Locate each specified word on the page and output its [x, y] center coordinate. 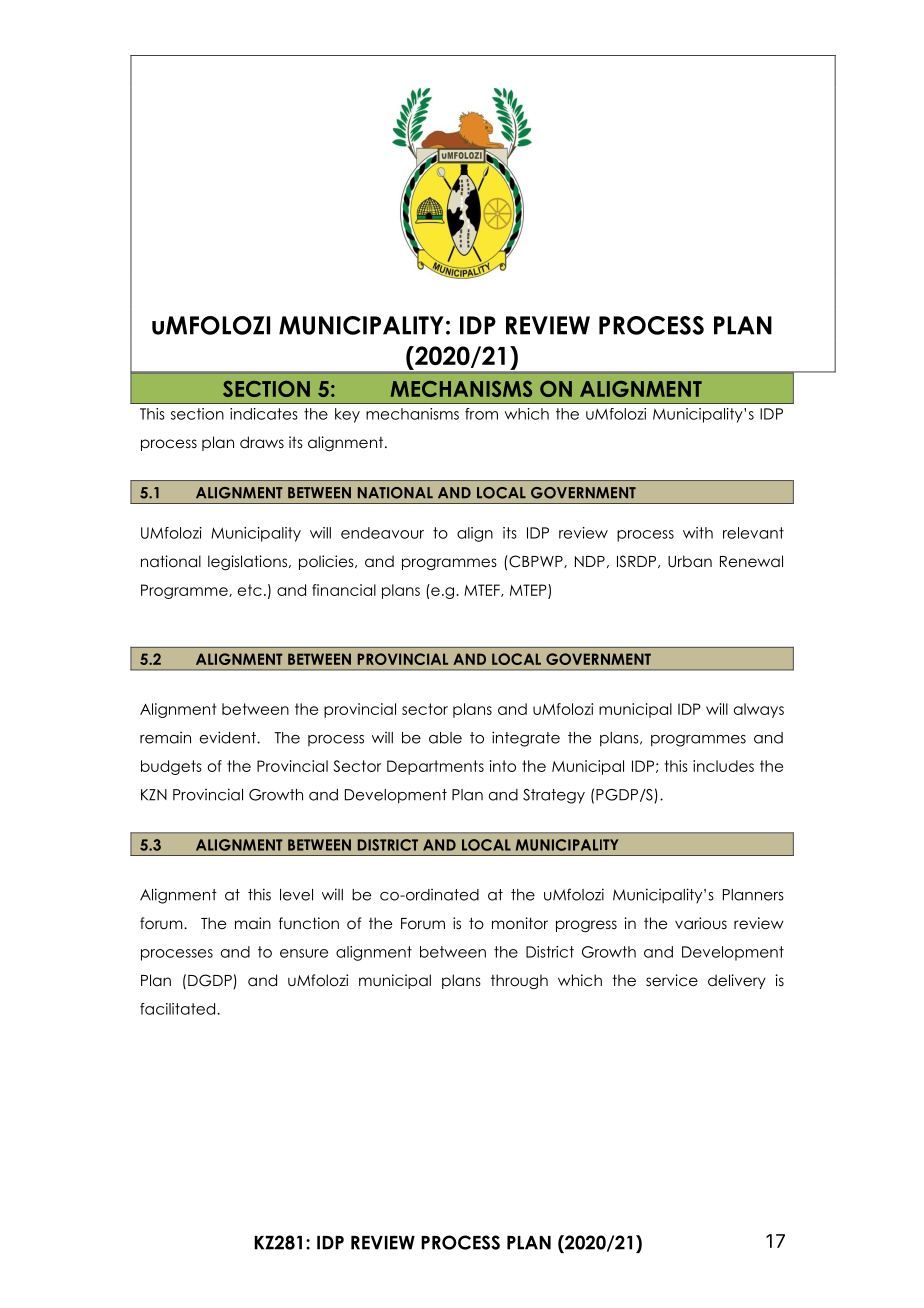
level [296, 895]
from [481, 414]
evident [229, 737]
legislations [249, 563]
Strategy [554, 796]
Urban [690, 561]
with [698, 533]
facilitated [179, 1009]
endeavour [382, 533]
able [445, 738]
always [759, 710]
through [519, 981]
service [672, 980]
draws [262, 442]
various [701, 923]
